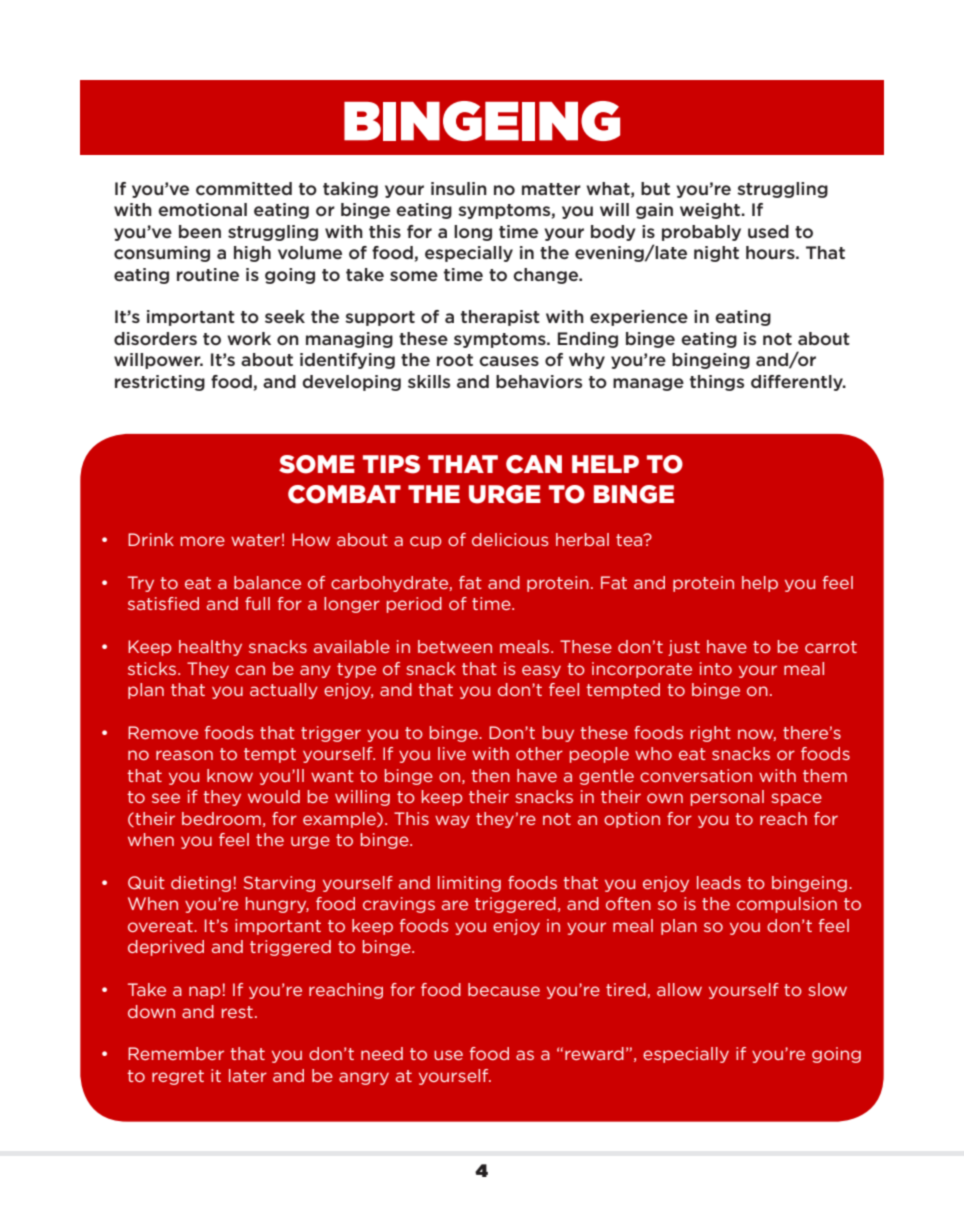 The height and width of the page is (1232, 964). I want to click on into, so click(716, 668).
